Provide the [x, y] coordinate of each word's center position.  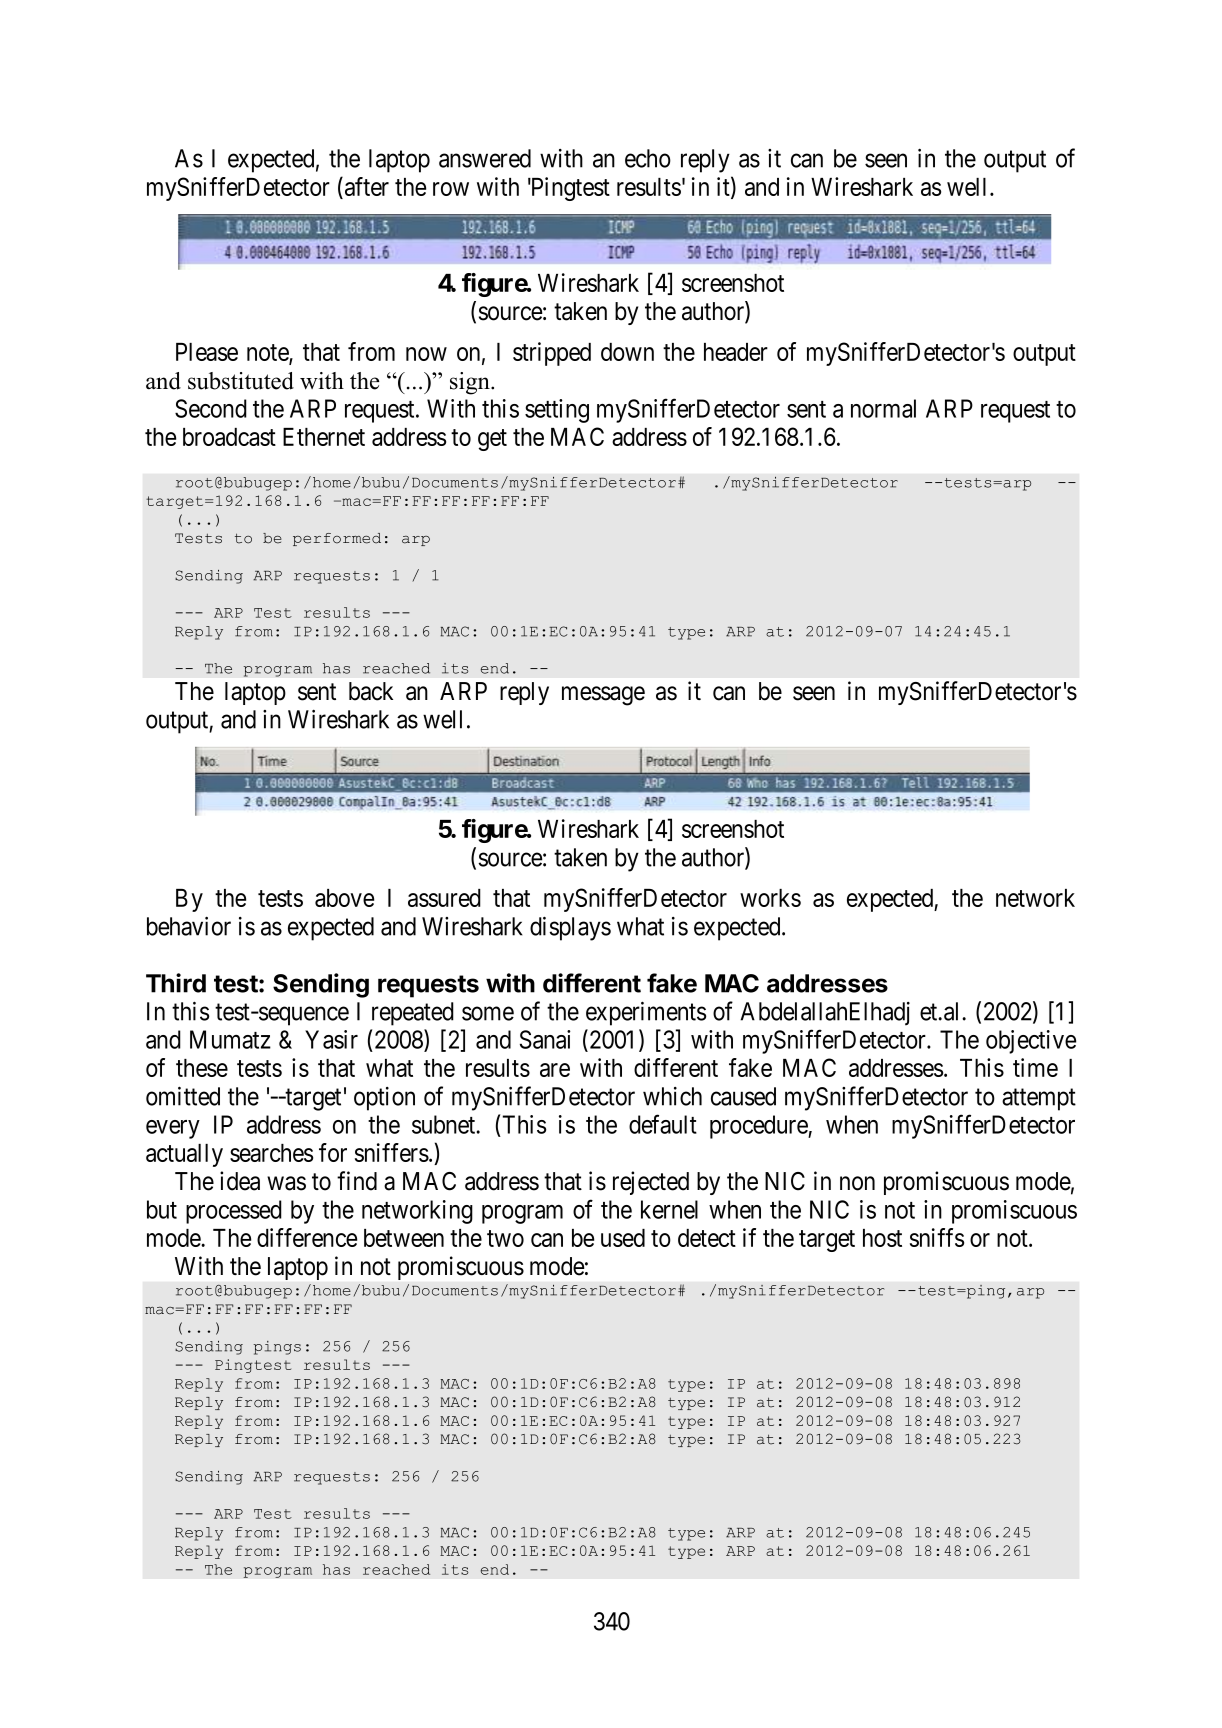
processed [234, 1212]
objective [1031, 1042]
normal [883, 408]
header [736, 352]
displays [570, 928]
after [365, 188]
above [344, 898]
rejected [651, 1183]
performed [337, 539]
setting [557, 411]
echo [648, 158]
